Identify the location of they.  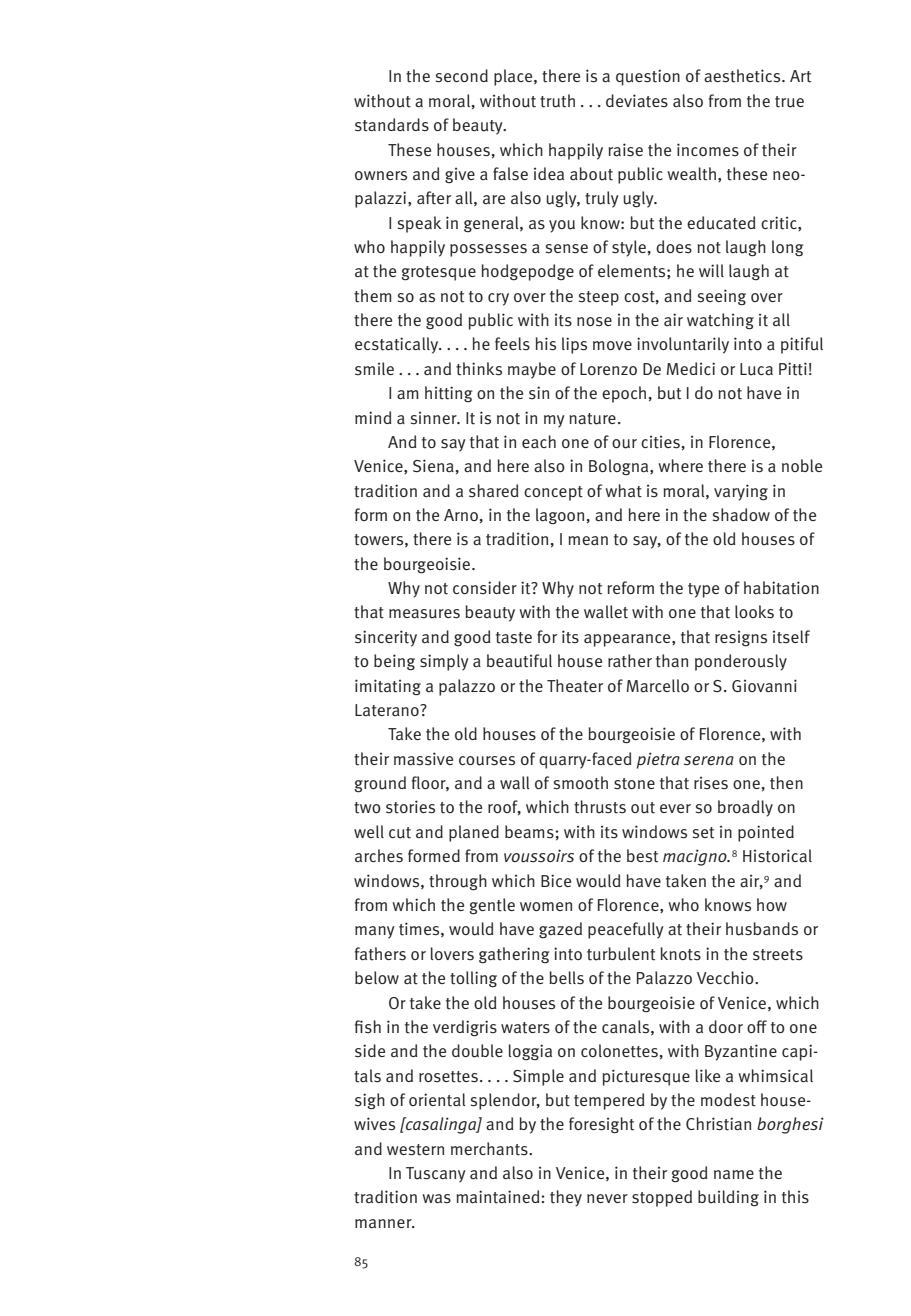
(566, 1198).
